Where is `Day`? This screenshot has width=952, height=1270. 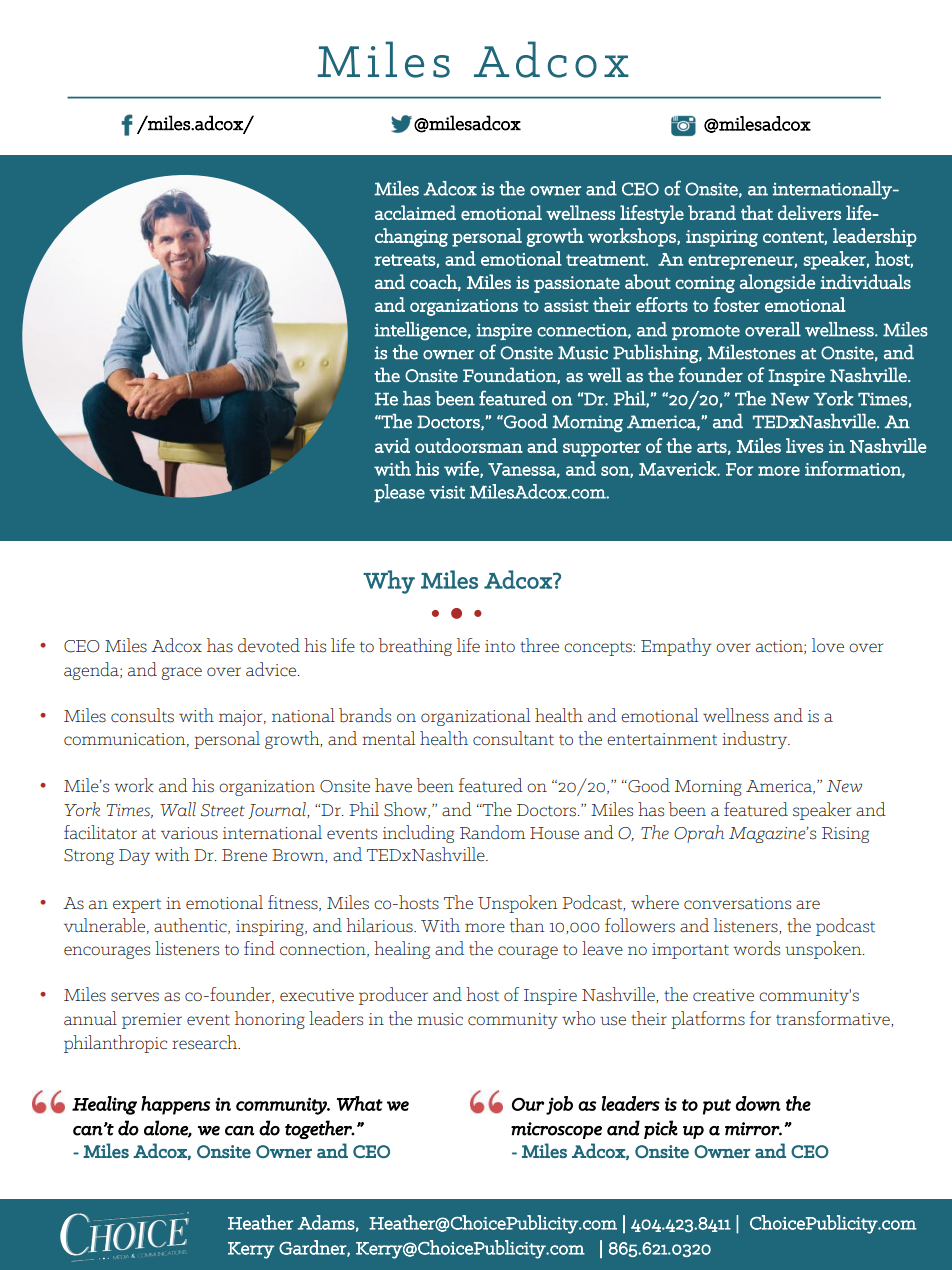 Day is located at coordinates (134, 857).
